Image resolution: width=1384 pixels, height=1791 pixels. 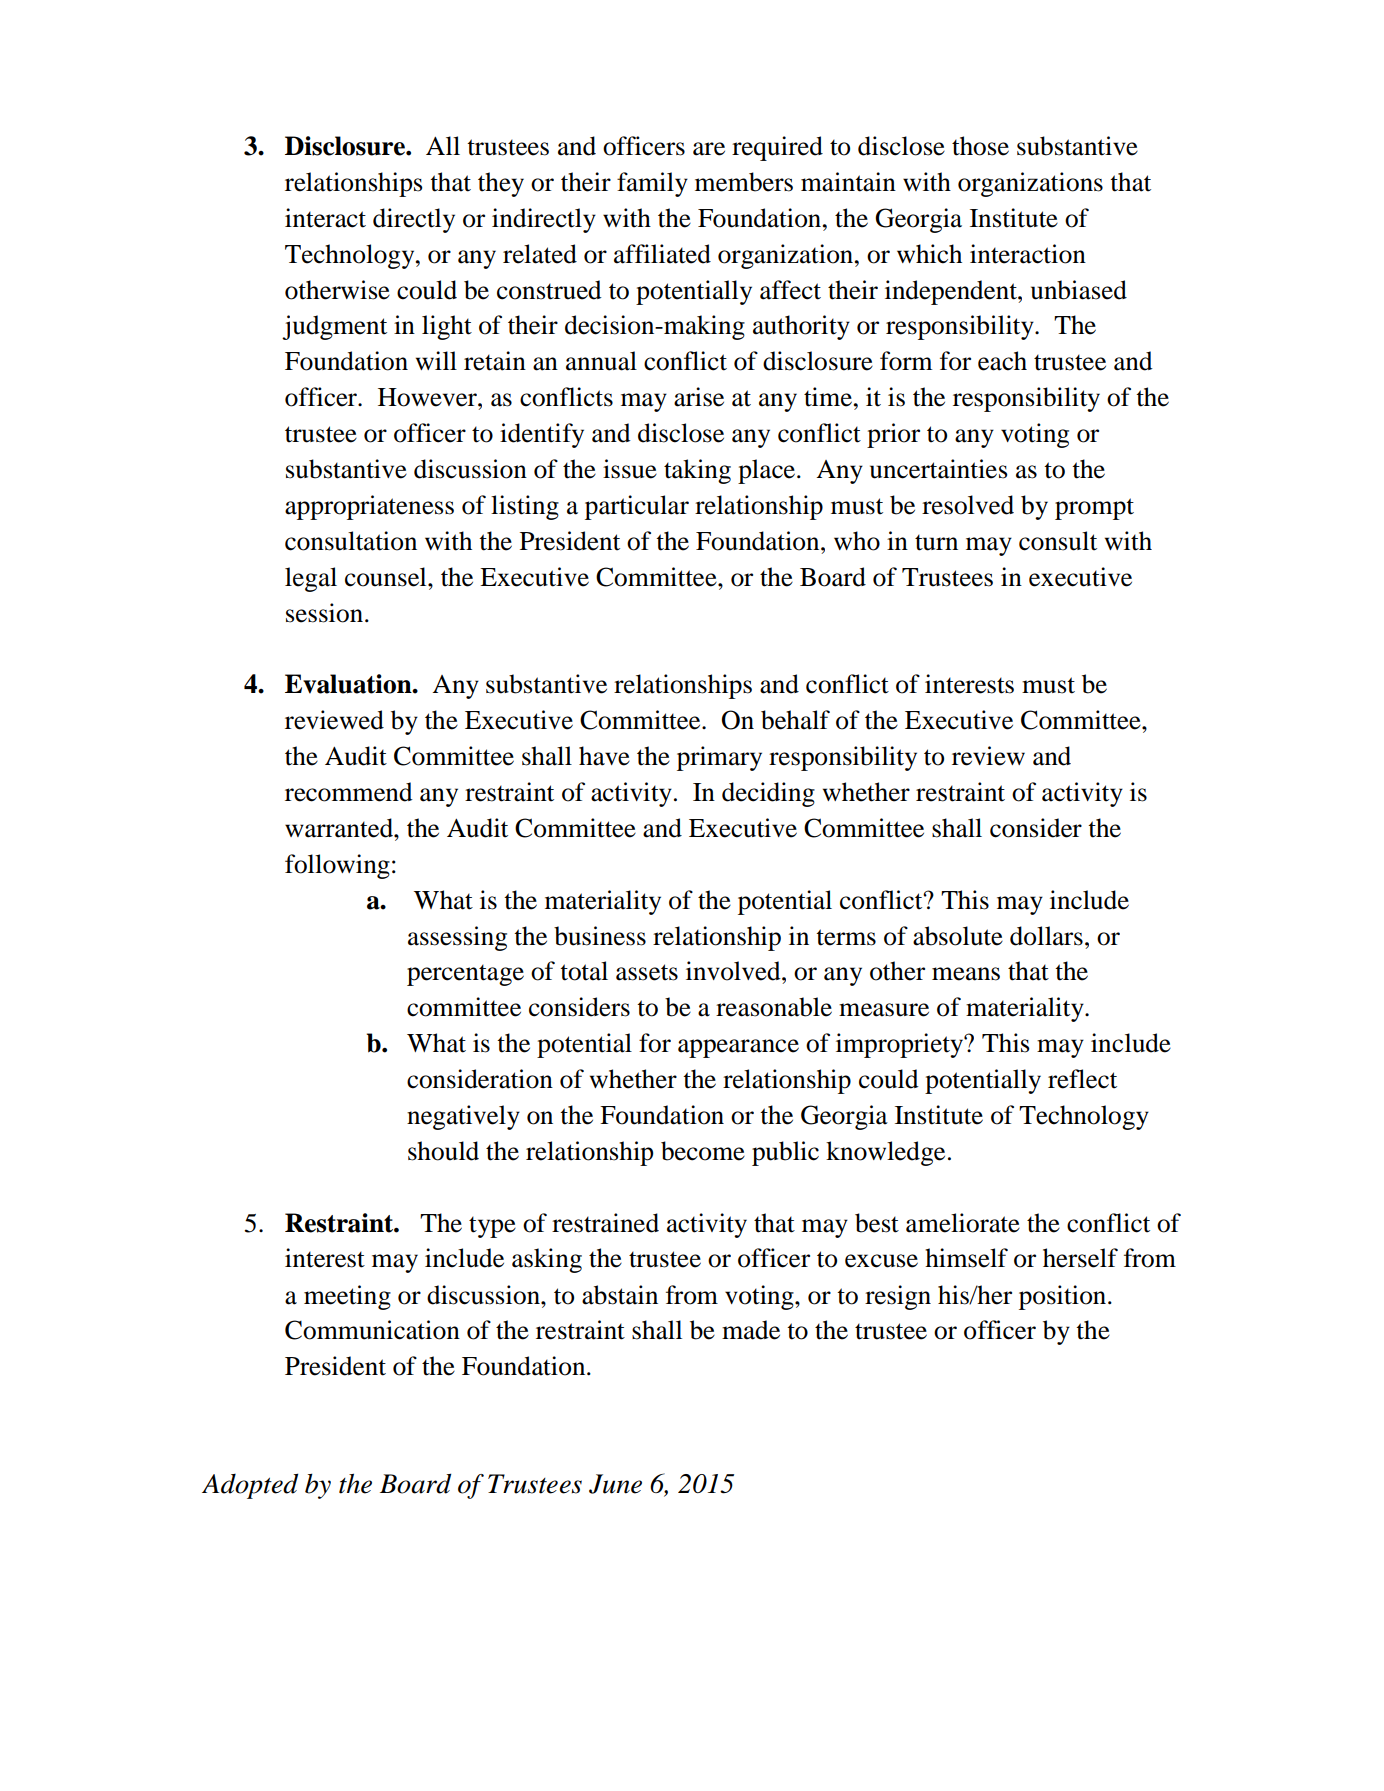 I want to click on session, so click(x=324, y=613).
